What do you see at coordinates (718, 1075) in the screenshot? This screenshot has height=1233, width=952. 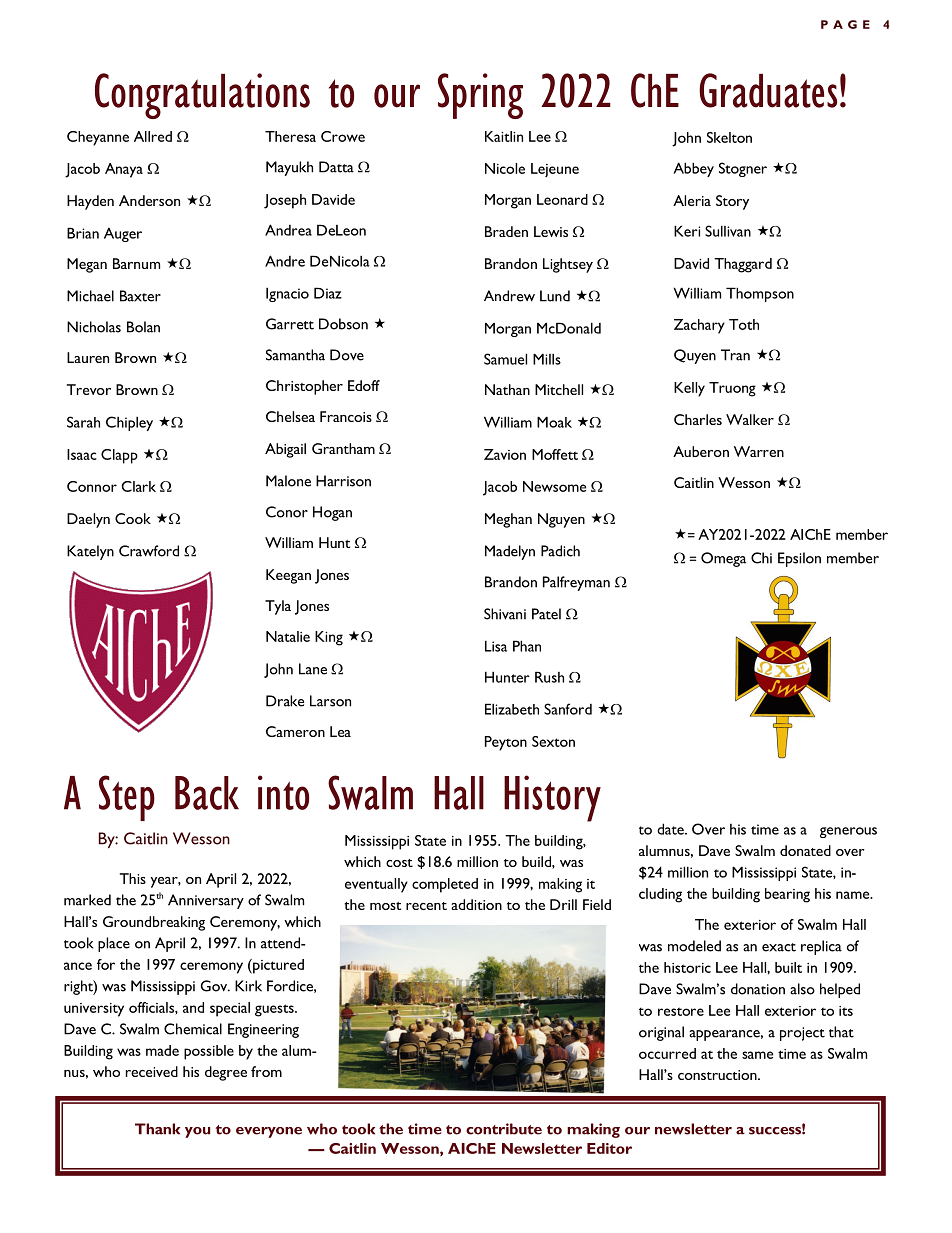 I see `construction` at bounding box center [718, 1075].
